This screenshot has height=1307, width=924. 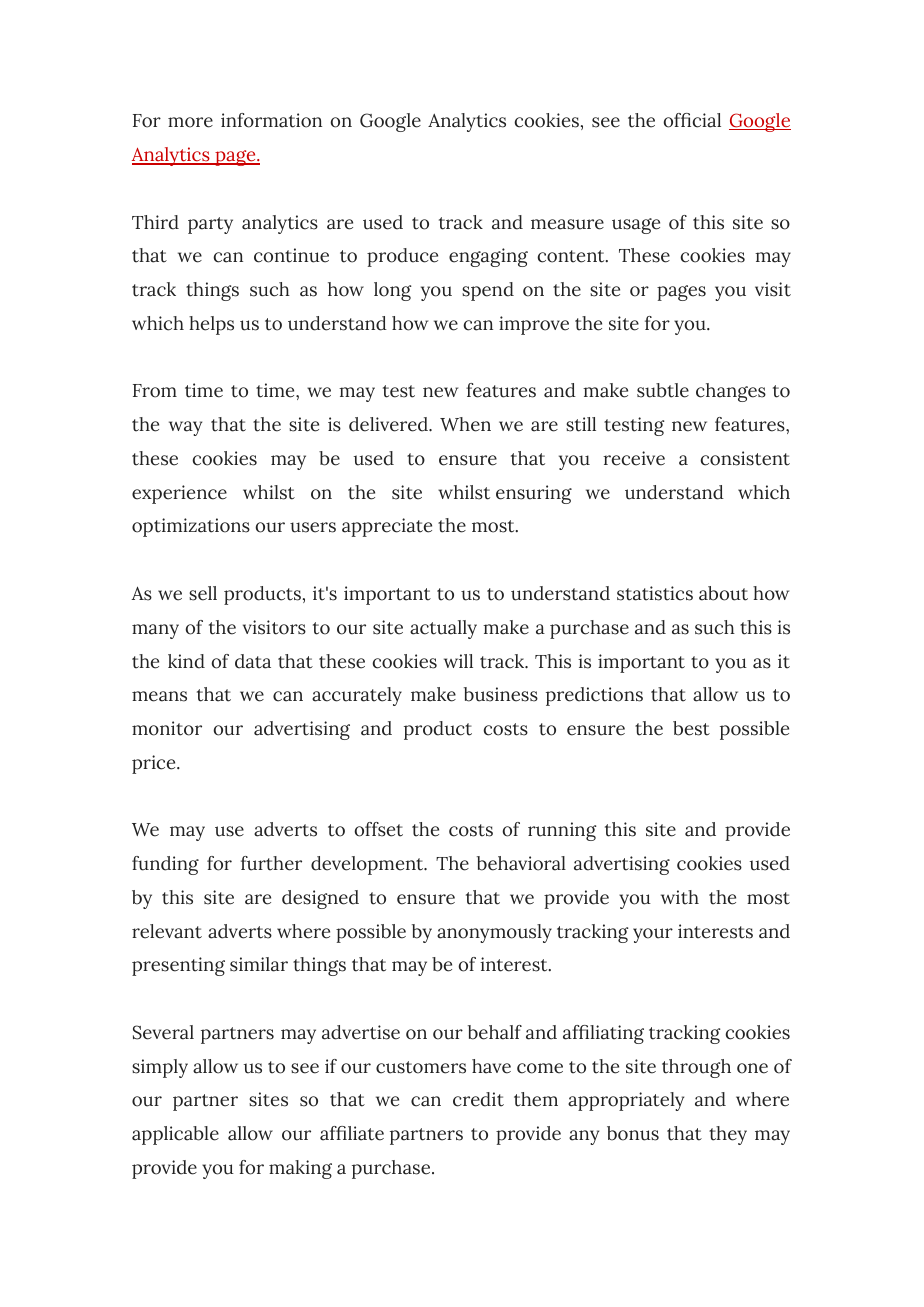 I want to click on your, so click(x=653, y=935).
